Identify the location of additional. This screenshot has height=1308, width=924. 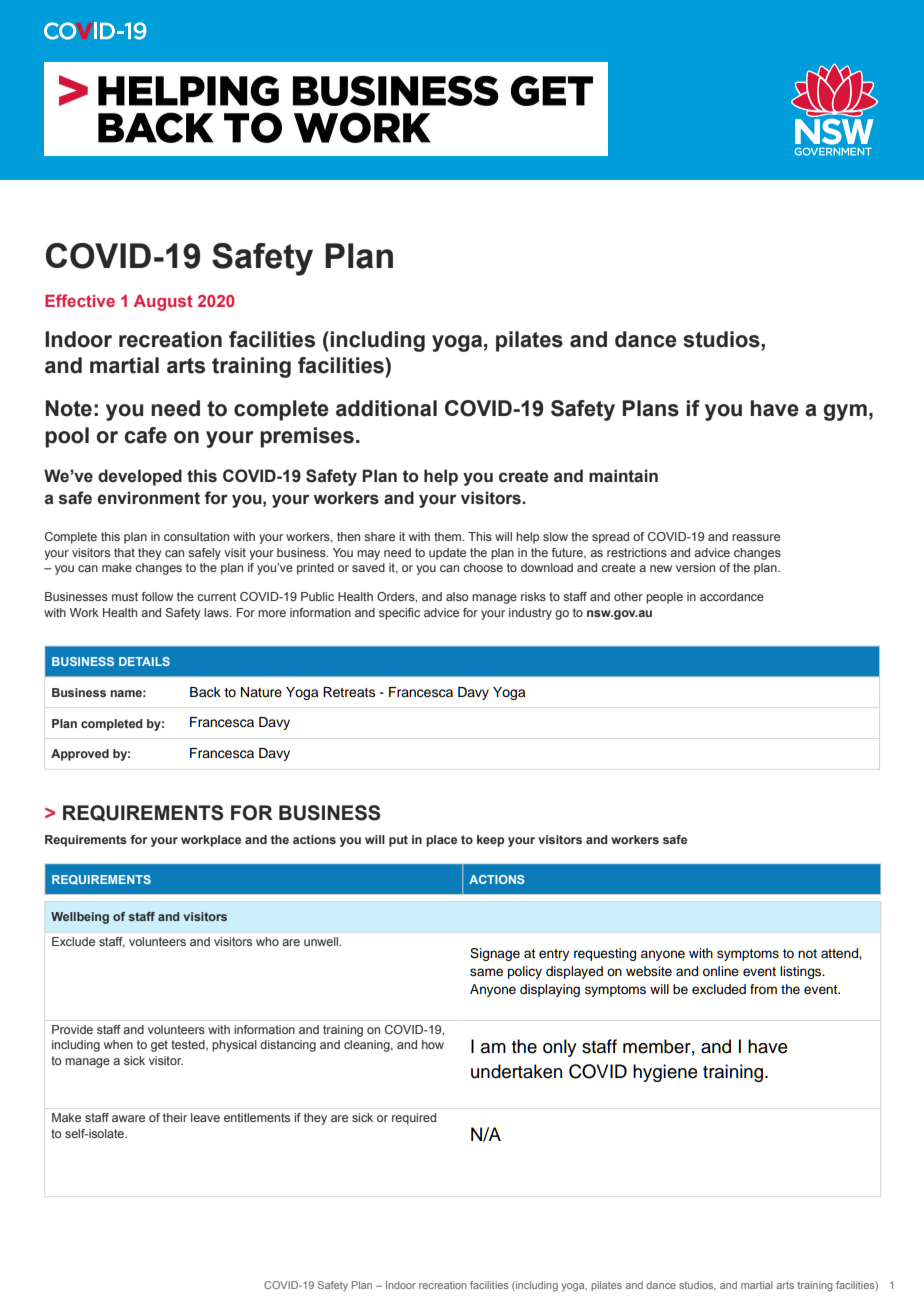
(386, 408).
